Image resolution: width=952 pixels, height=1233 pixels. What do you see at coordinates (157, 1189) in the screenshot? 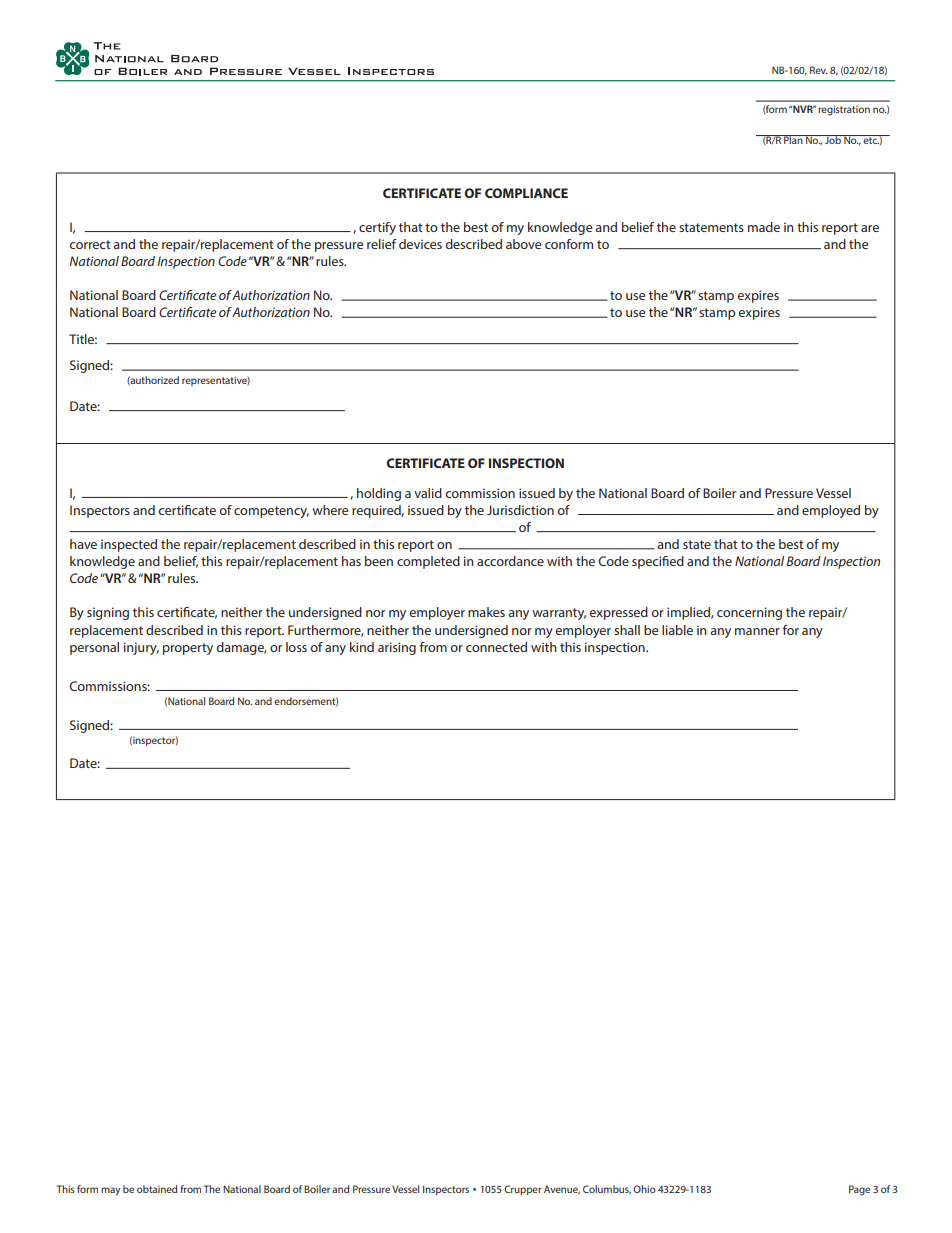
I see `obtained` at bounding box center [157, 1189].
